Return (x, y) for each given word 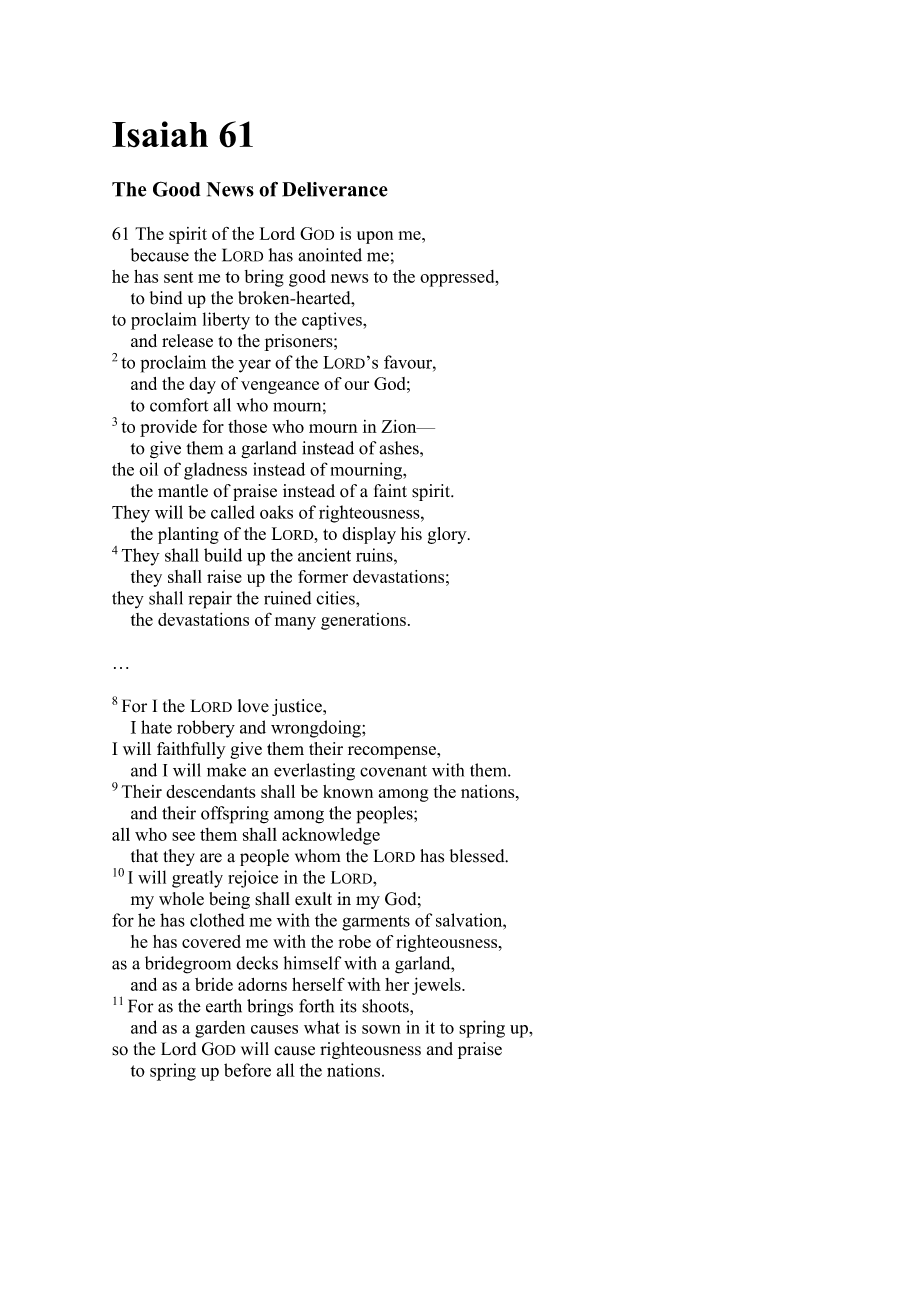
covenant (393, 771)
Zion (400, 426)
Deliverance (335, 189)
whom (317, 856)
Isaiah (160, 134)
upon (375, 237)
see (183, 836)
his (411, 533)
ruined (287, 598)
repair (210, 600)
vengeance (280, 387)
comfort (179, 405)
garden (220, 1029)
